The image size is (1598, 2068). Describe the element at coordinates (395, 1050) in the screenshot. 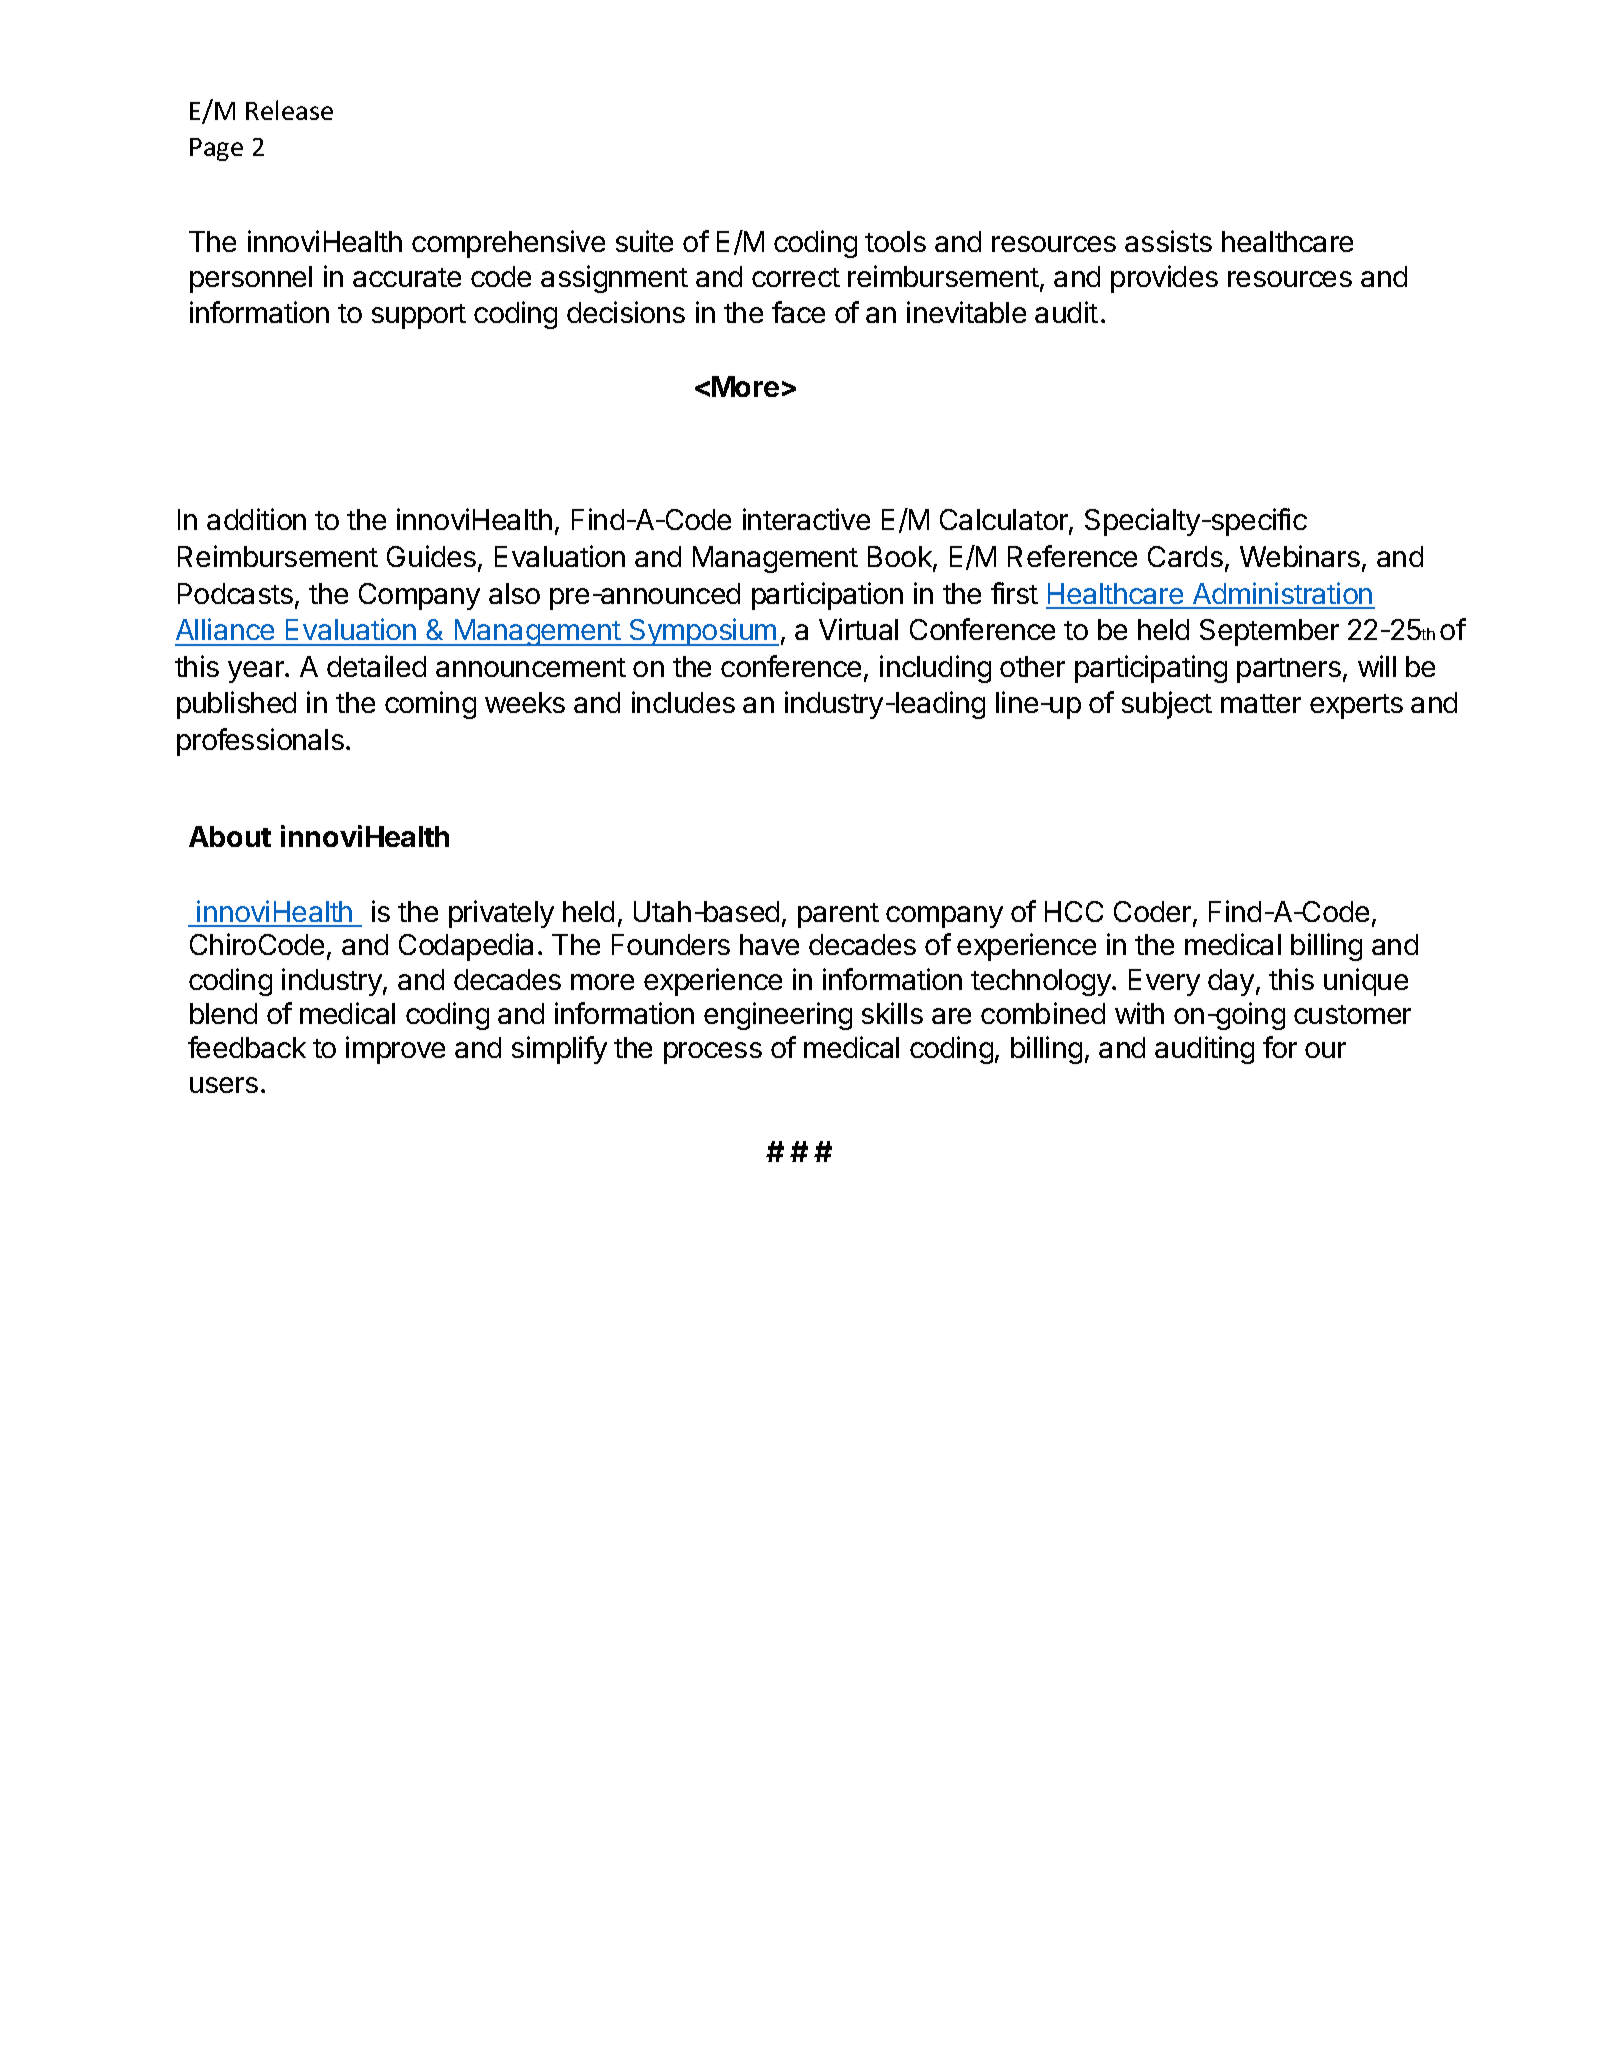

I see `improve` at that location.
